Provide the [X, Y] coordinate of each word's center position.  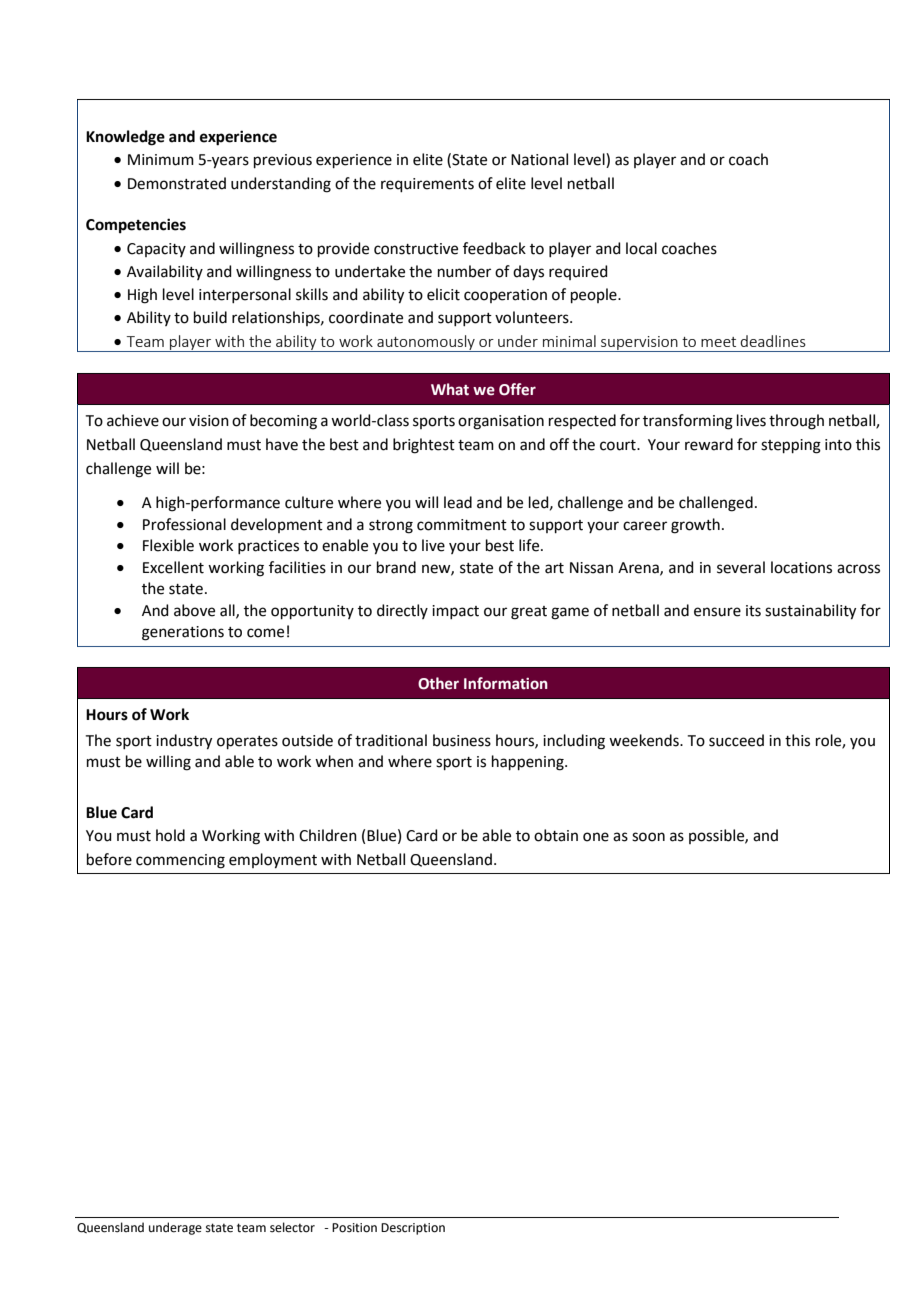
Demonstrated [177, 183]
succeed [736, 740]
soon [648, 837]
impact [455, 612]
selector [292, 1227]
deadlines [773, 341]
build [210, 317]
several [741, 567]
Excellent [173, 567]
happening [529, 763]
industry [184, 742]
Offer [517, 389]
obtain [556, 835]
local [641, 248]
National [539, 159]
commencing [180, 861]
